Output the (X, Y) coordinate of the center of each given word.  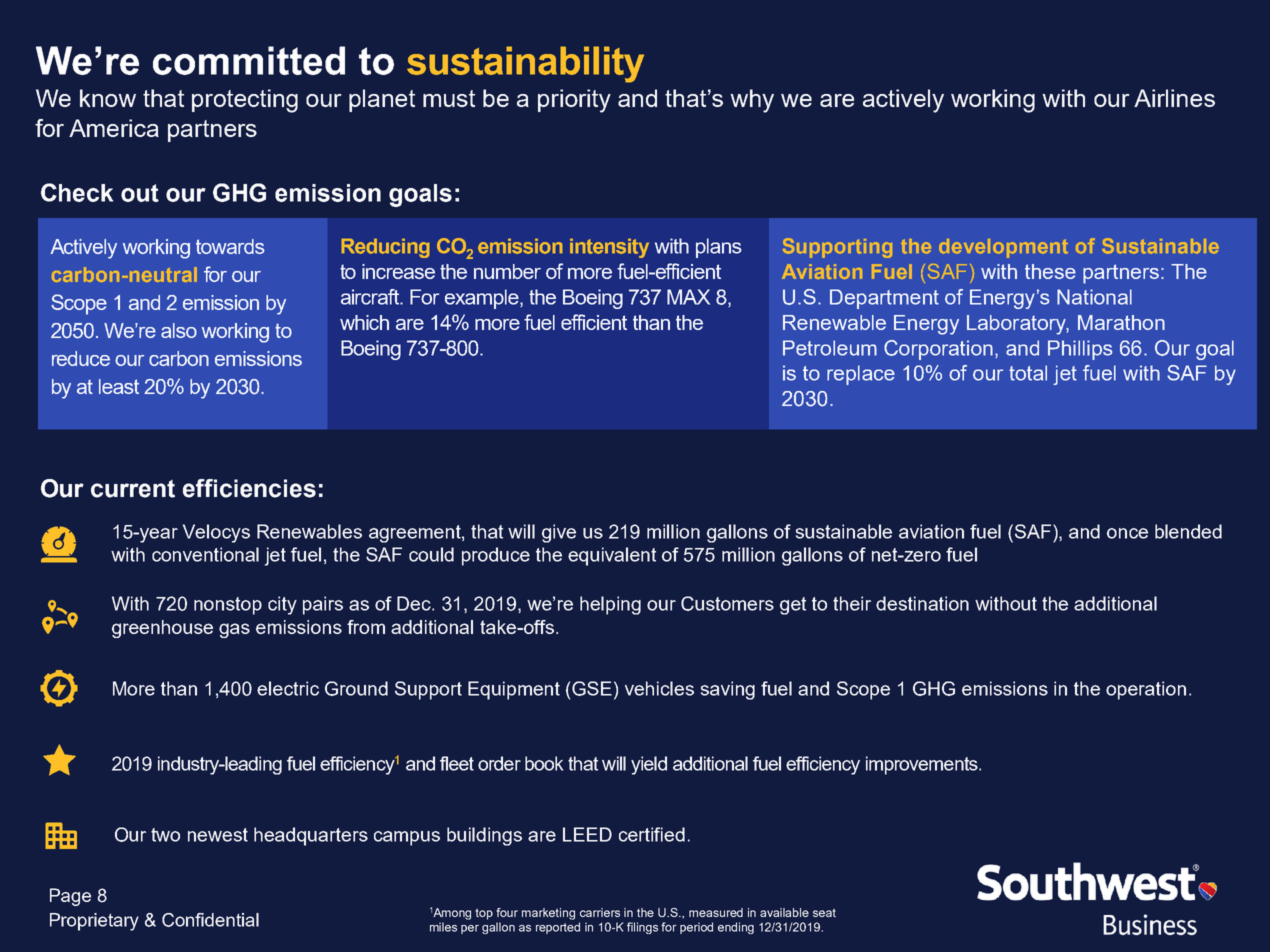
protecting (245, 101)
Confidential (210, 920)
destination (922, 603)
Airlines (1174, 98)
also (179, 330)
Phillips (1080, 350)
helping (610, 605)
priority (574, 101)
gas (234, 630)
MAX (688, 297)
